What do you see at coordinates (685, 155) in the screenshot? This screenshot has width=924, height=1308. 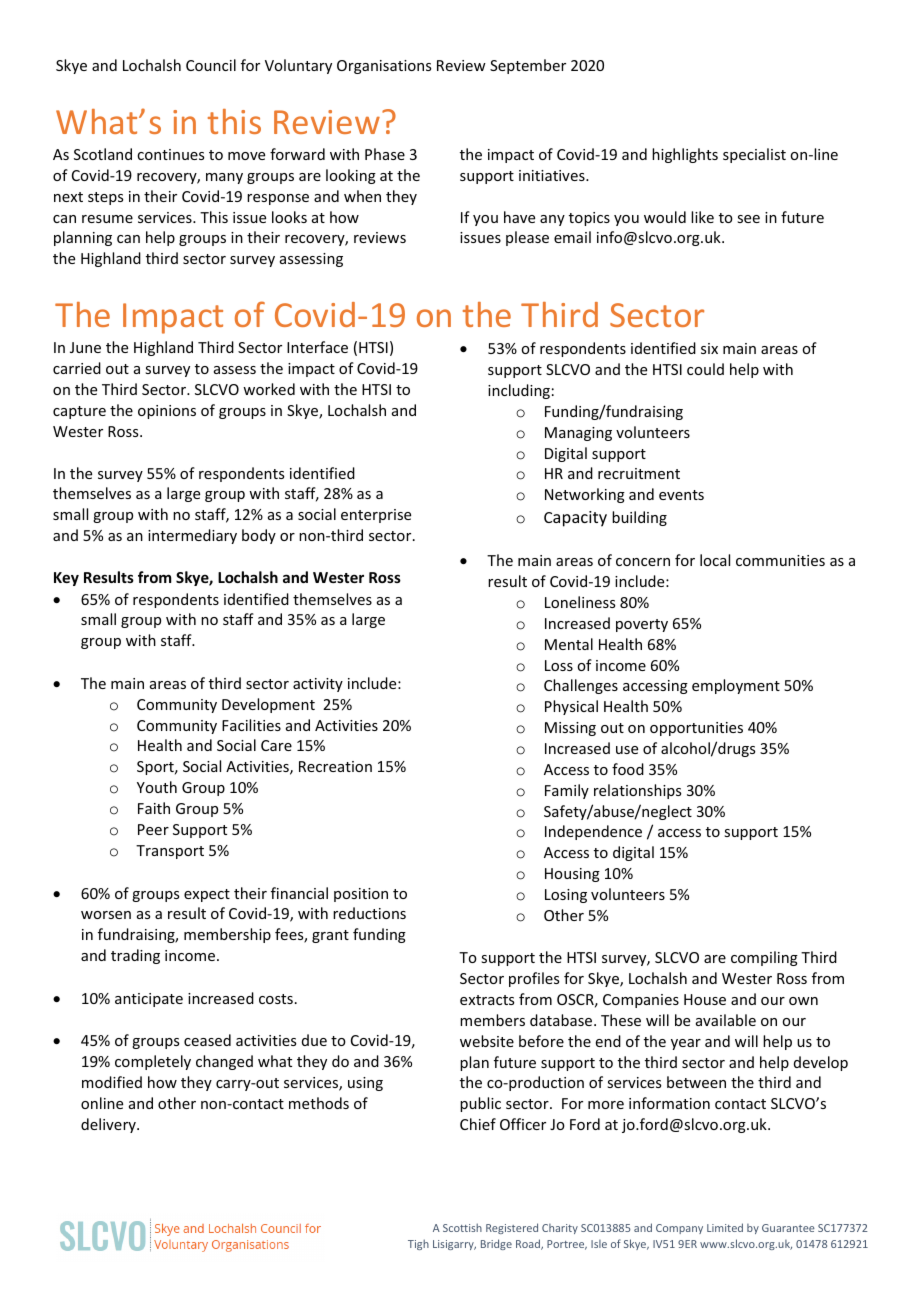 I see `highlights` at bounding box center [685, 155].
